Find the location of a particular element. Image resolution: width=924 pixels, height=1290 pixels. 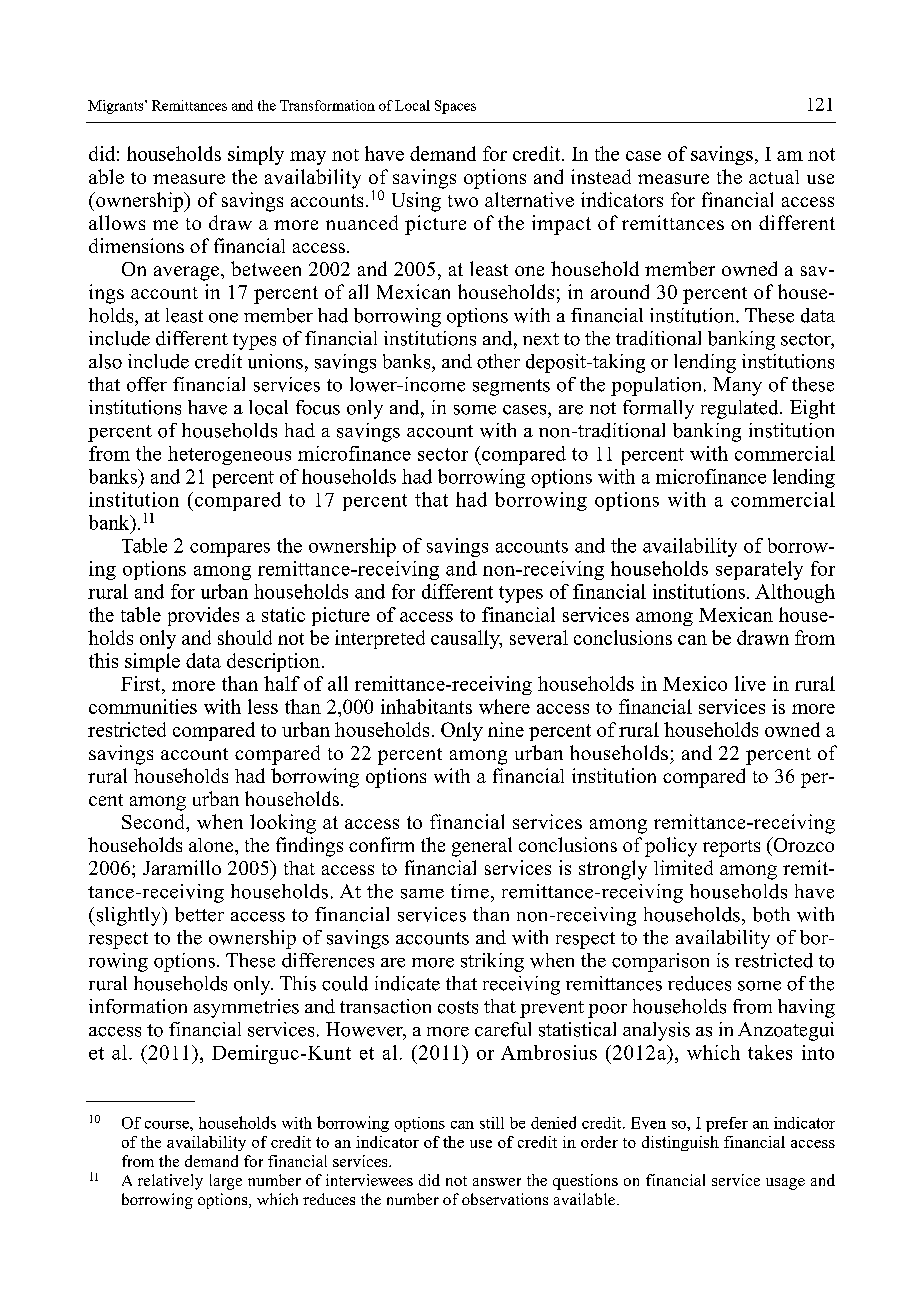

relatively is located at coordinates (170, 1182).
